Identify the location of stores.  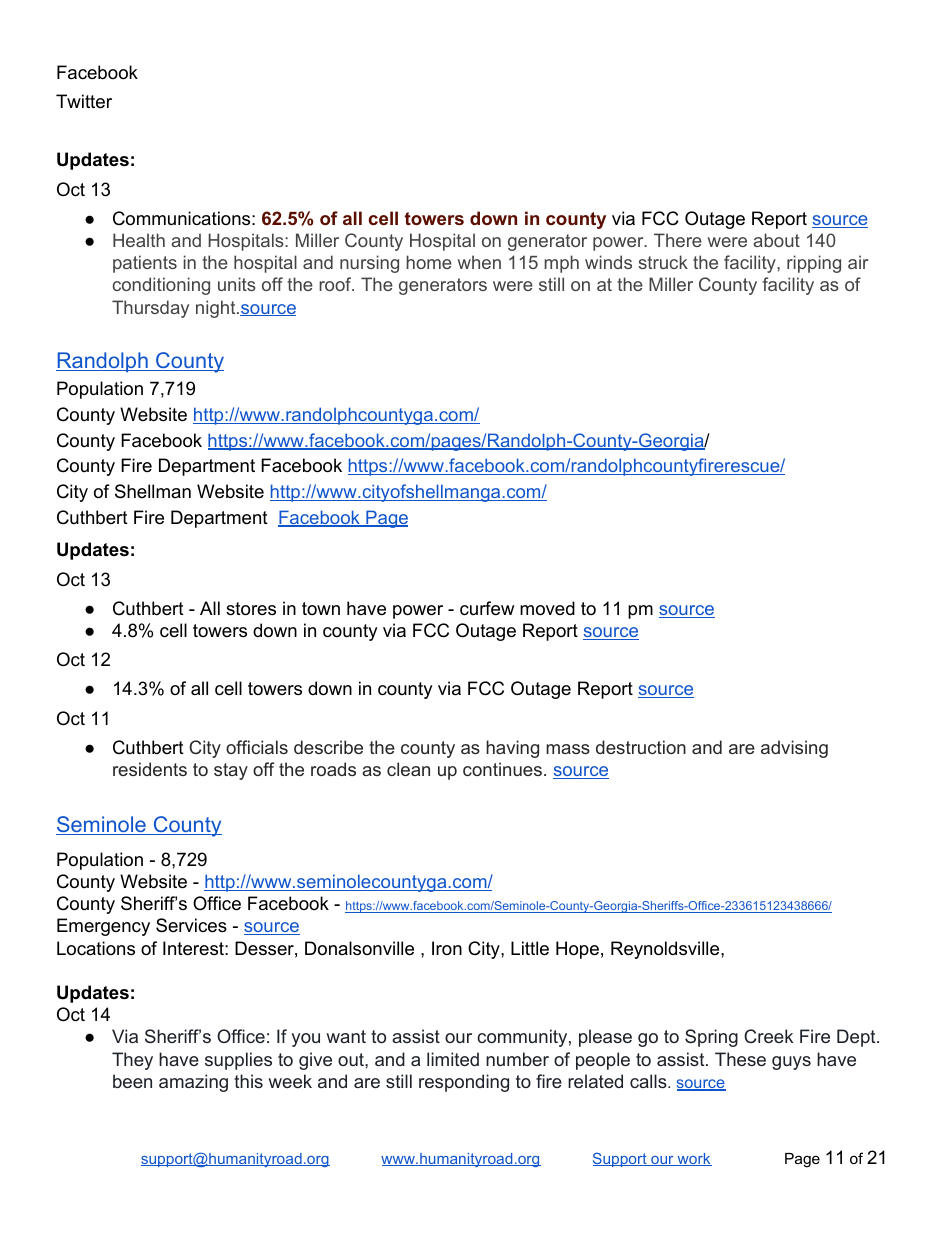
(251, 609).
